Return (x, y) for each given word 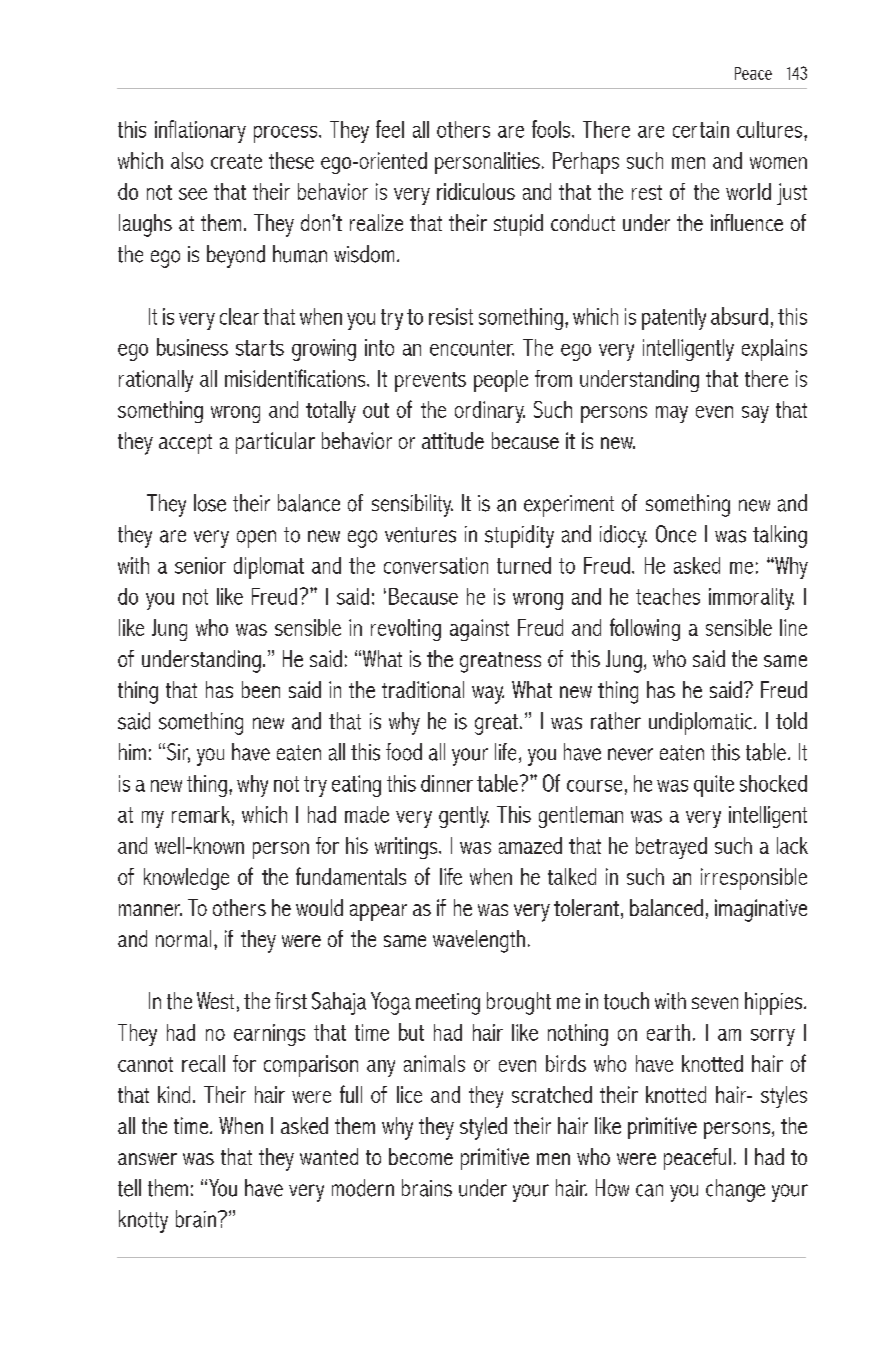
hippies (775, 1003)
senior (200, 565)
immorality (751, 599)
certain (701, 129)
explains (774, 350)
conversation (436, 565)
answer (147, 1159)
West (215, 1000)
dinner (447, 783)
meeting (448, 1004)
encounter (472, 348)
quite (714, 786)
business (192, 347)
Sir (178, 753)
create (236, 161)
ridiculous (476, 191)
